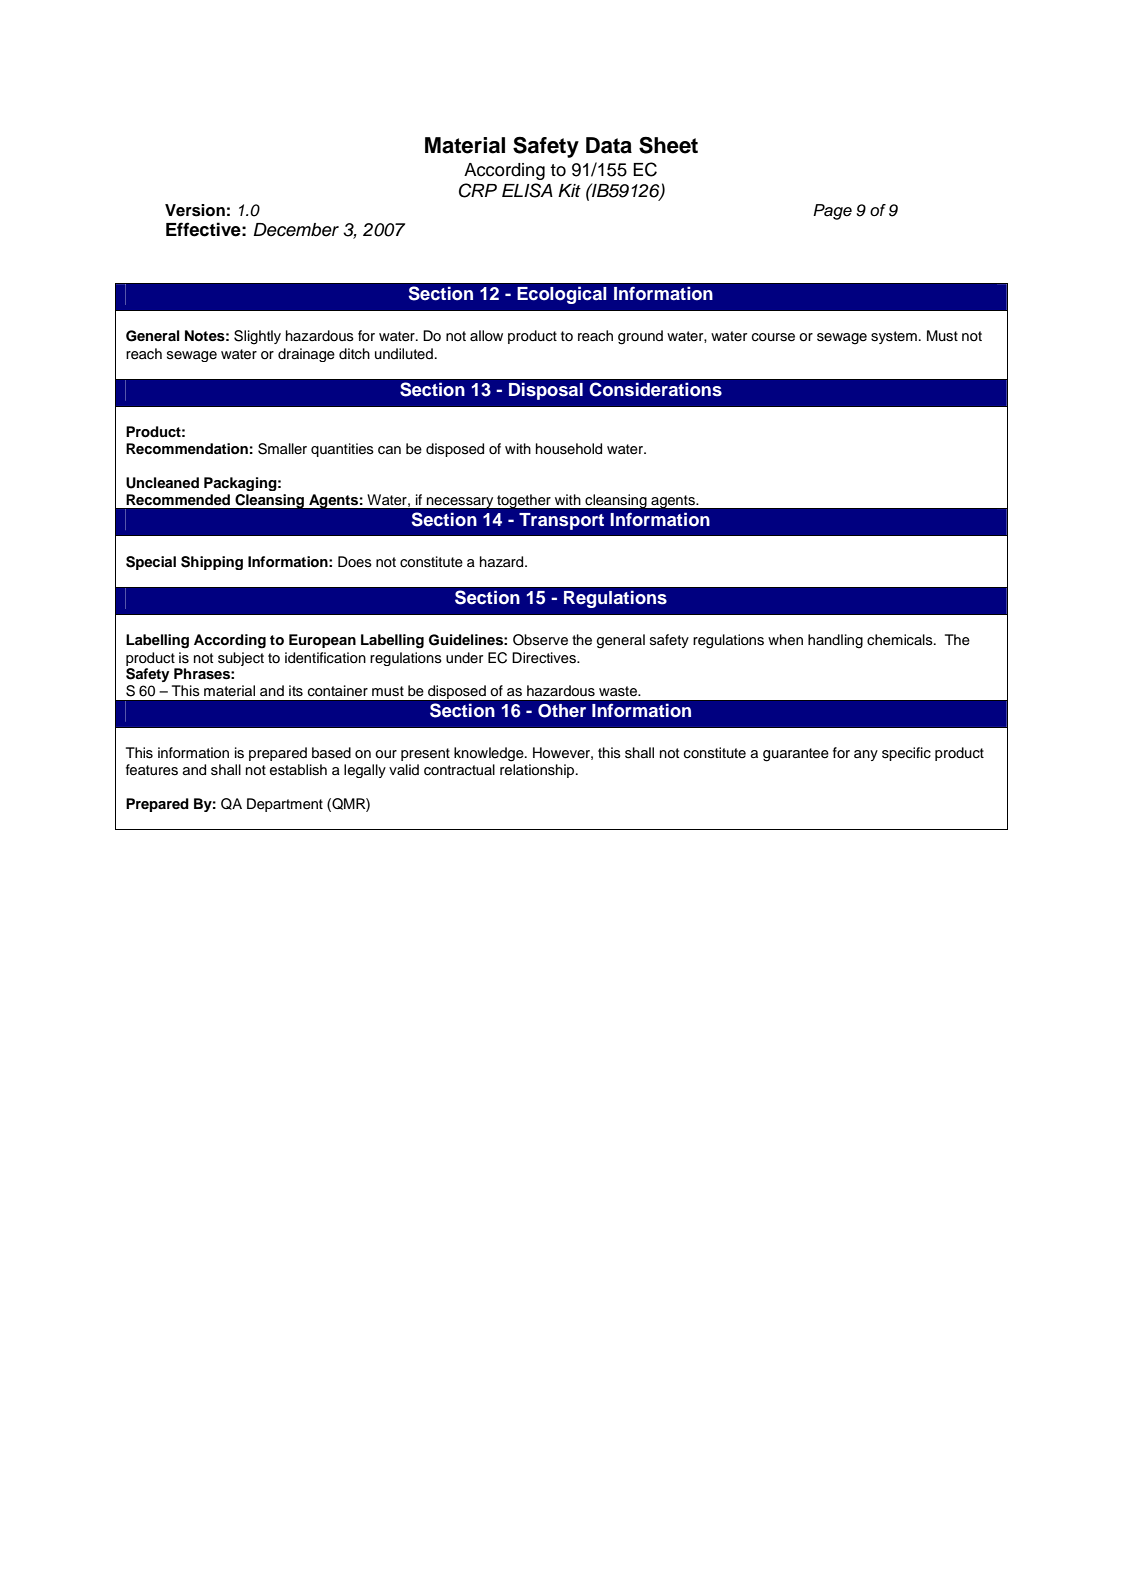  I want to click on when, so click(785, 640).
